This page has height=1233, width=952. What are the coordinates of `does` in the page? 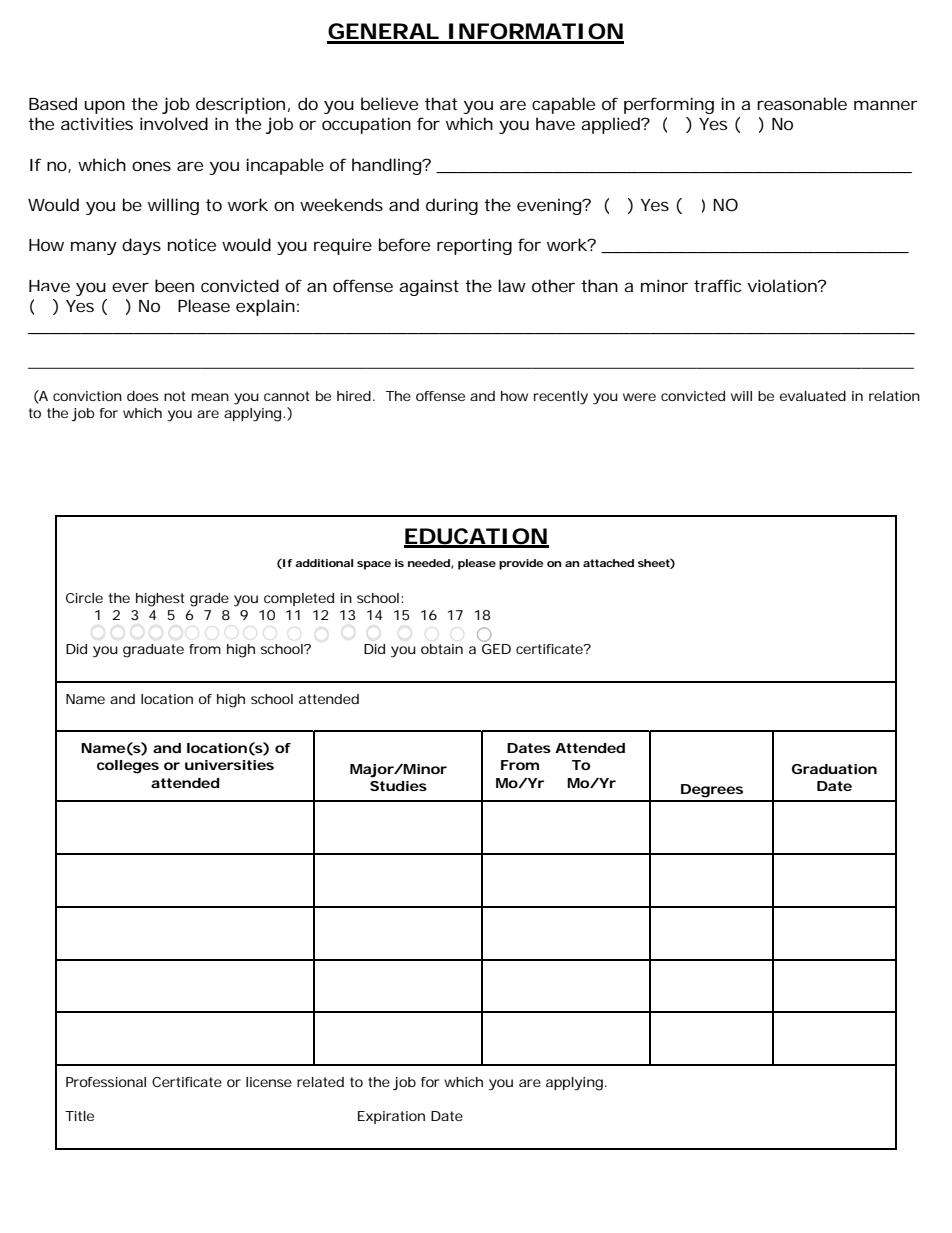 It's located at (143, 396).
